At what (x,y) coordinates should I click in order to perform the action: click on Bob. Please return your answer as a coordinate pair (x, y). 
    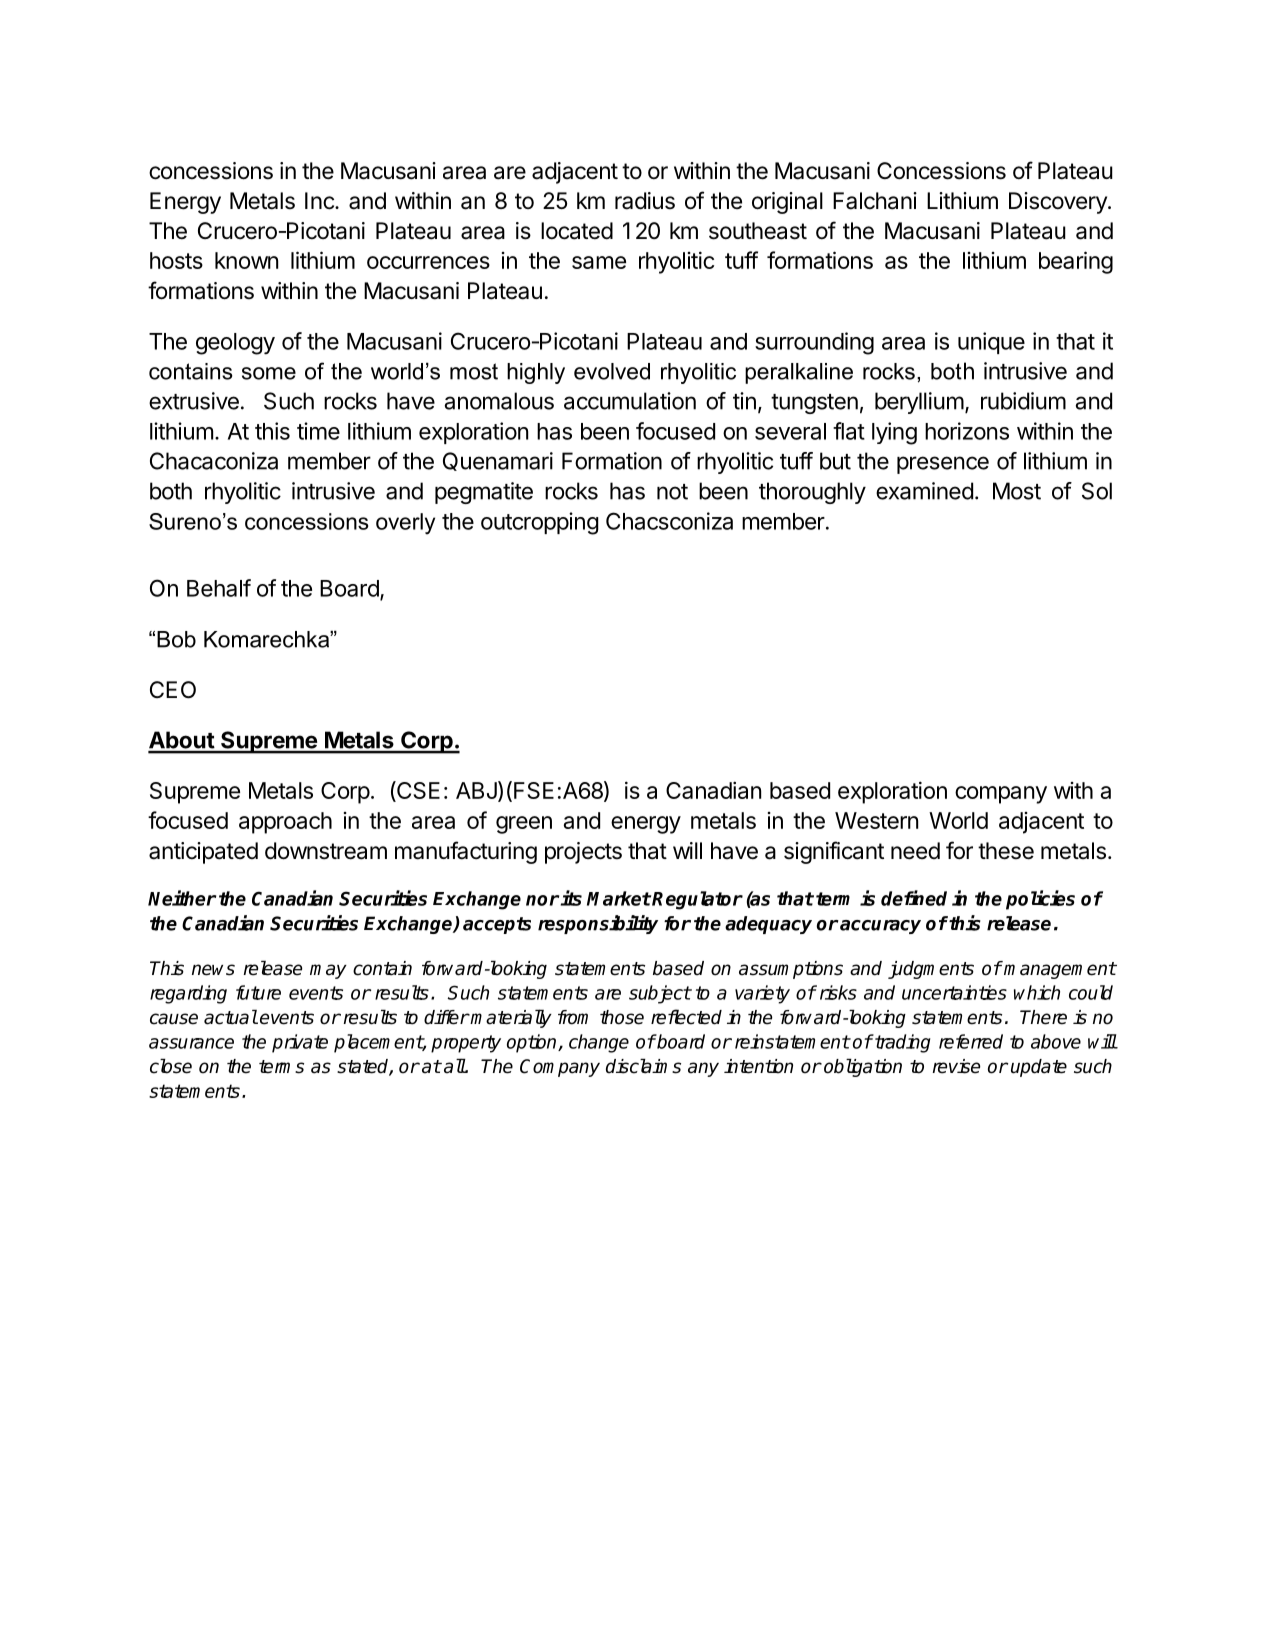
    Looking at the image, I should click on (176, 639).
